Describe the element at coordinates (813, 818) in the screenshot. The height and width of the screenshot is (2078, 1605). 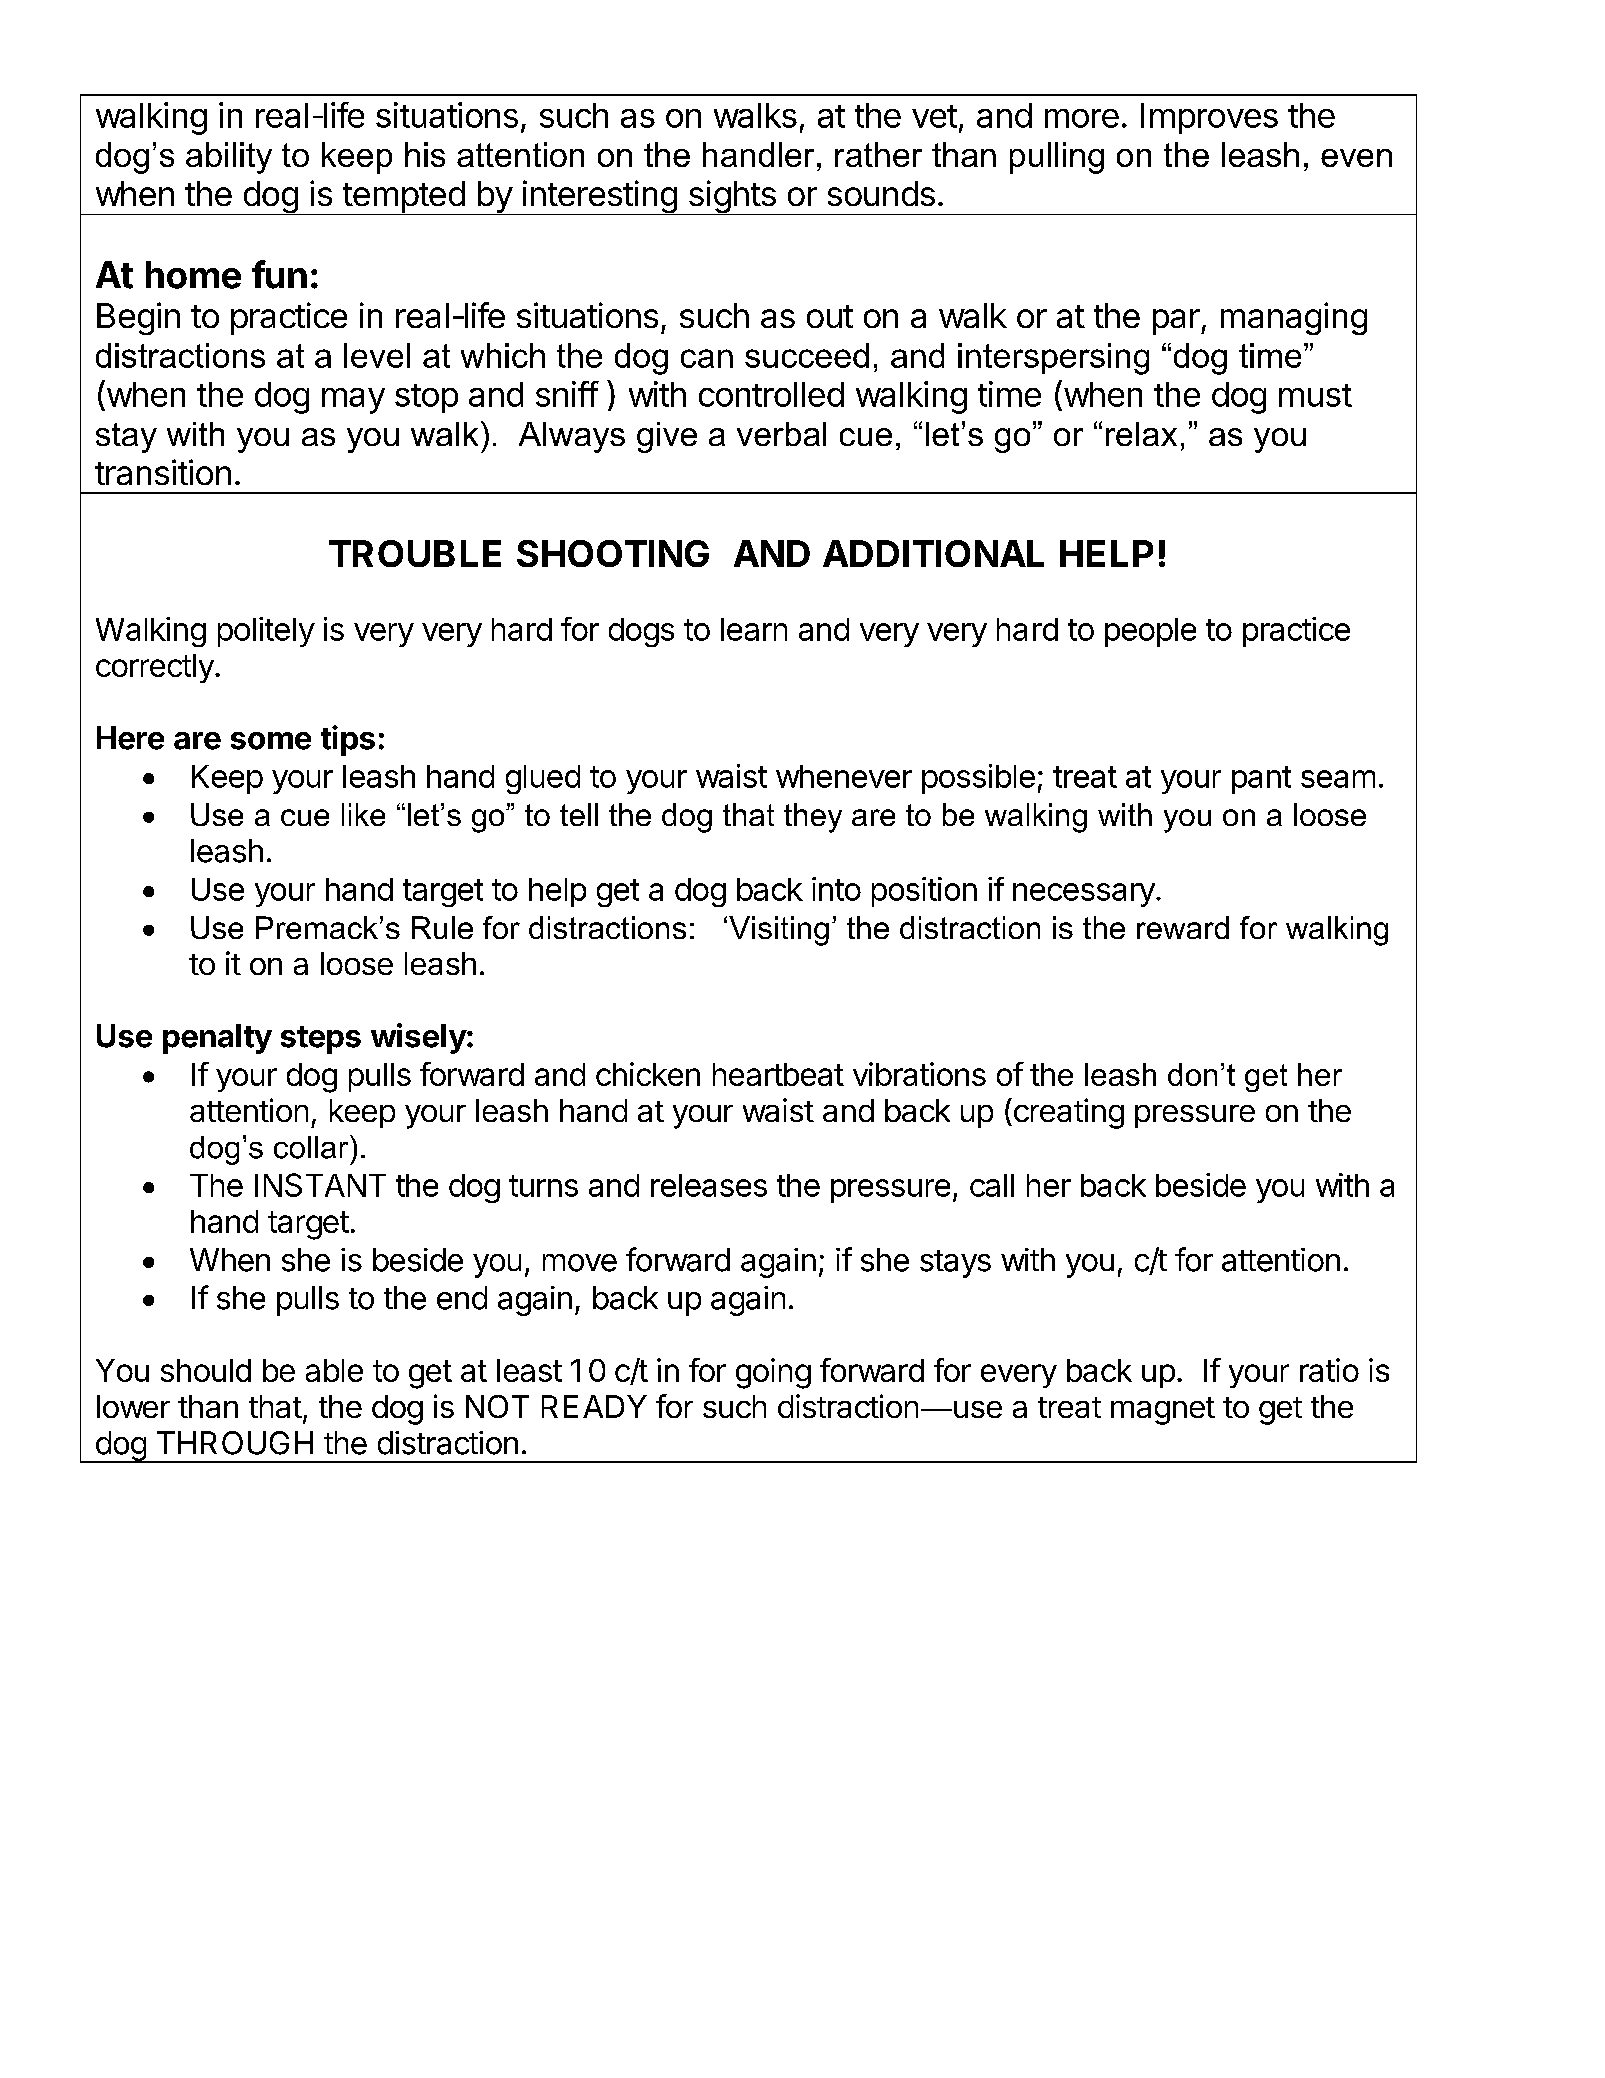
I see `they` at that location.
